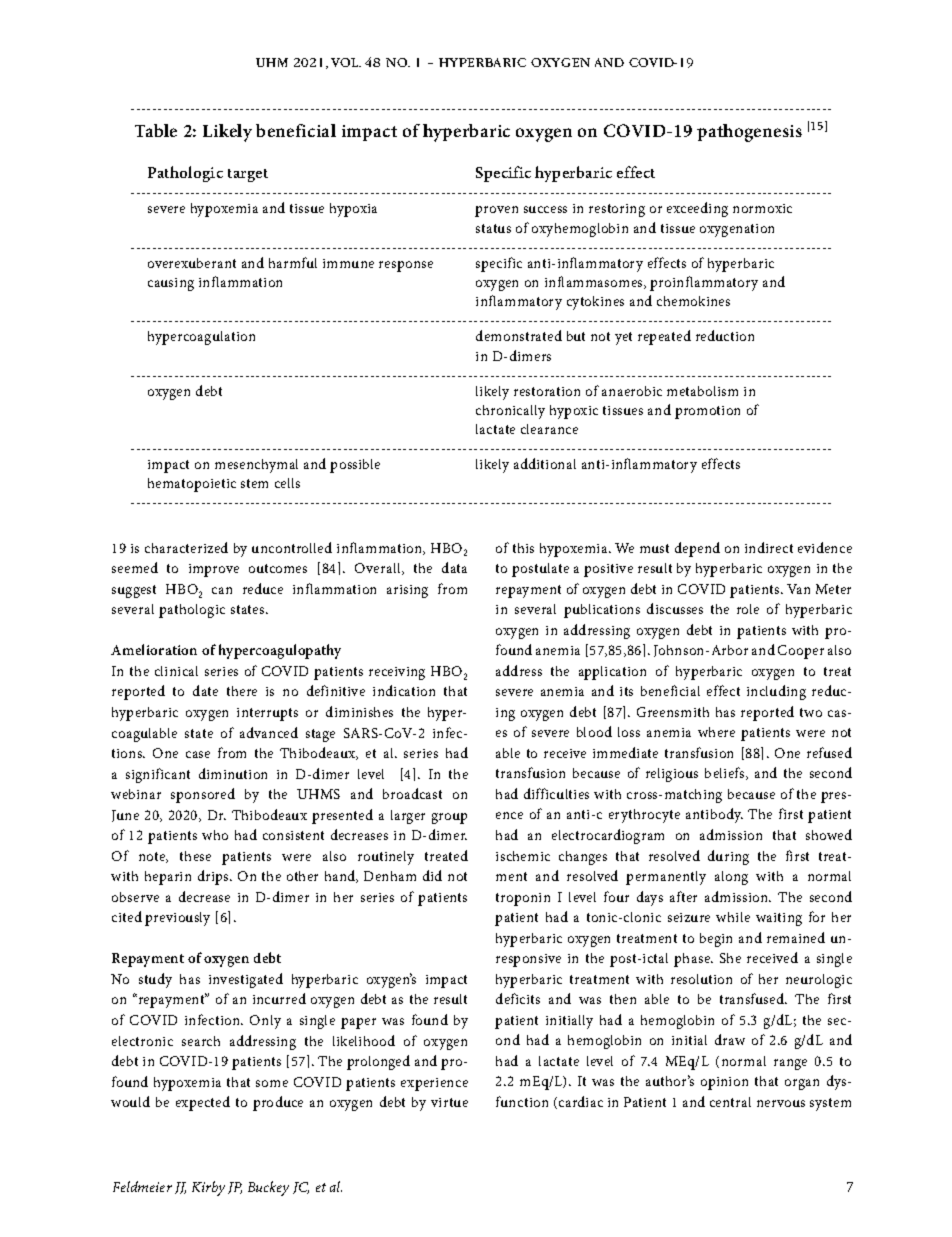  What do you see at coordinates (702, 391) in the document?
I see `metabolism` at bounding box center [702, 391].
